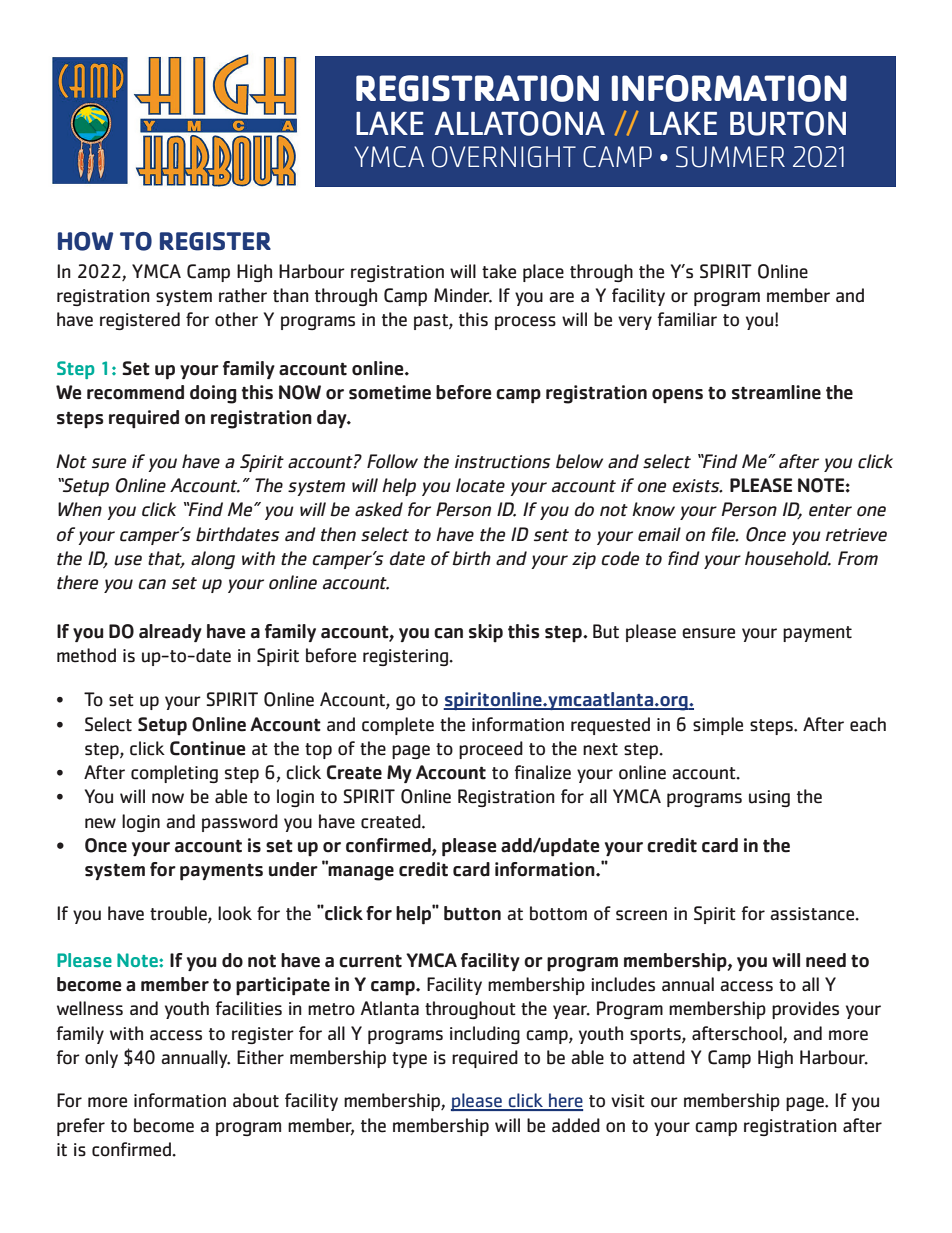  What do you see at coordinates (256, 1100) in the screenshot?
I see `about` at bounding box center [256, 1100].
